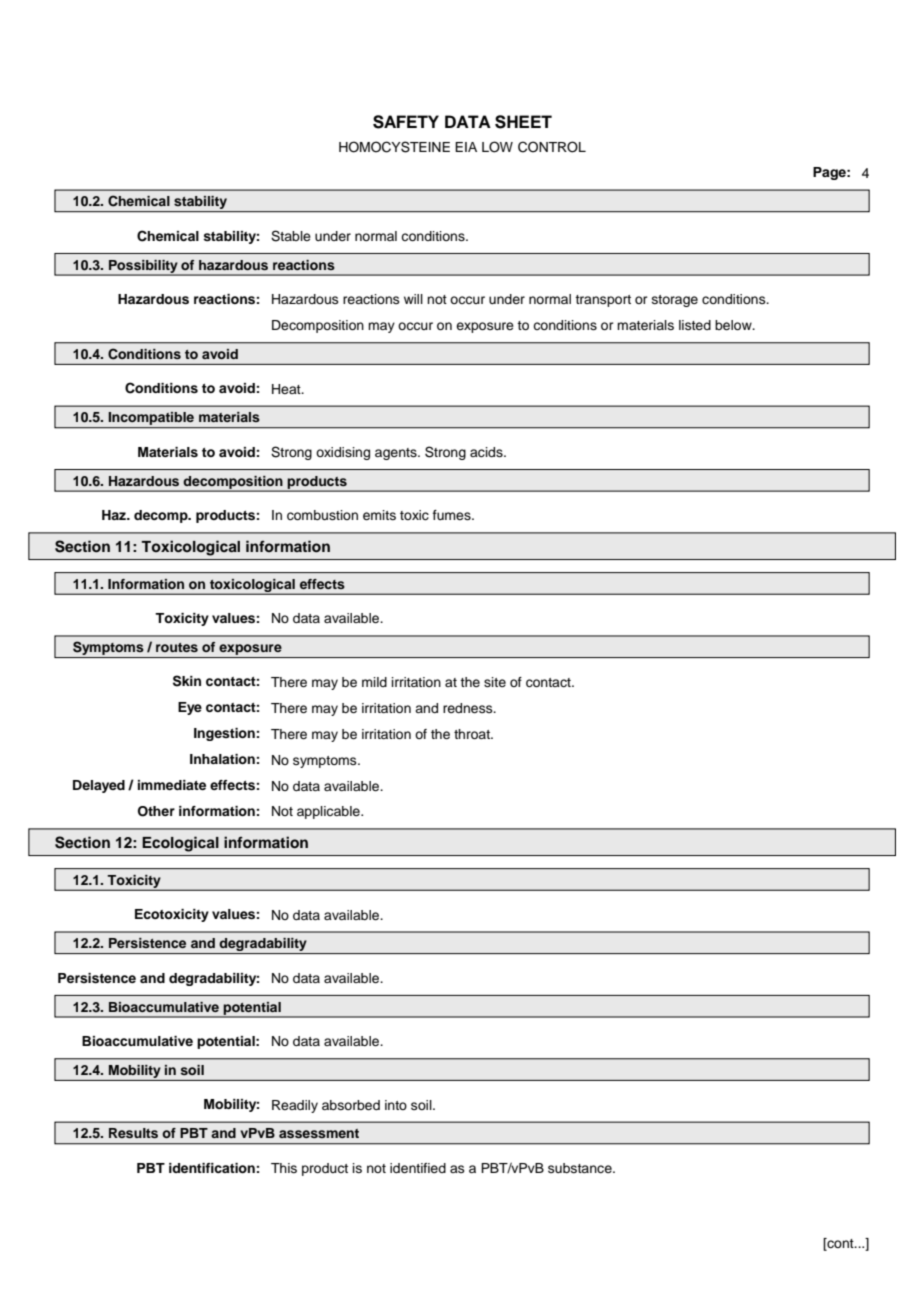 The image size is (924, 1308). Describe the element at coordinates (151, 420) in the screenshot. I see `Incompatible` at that location.
